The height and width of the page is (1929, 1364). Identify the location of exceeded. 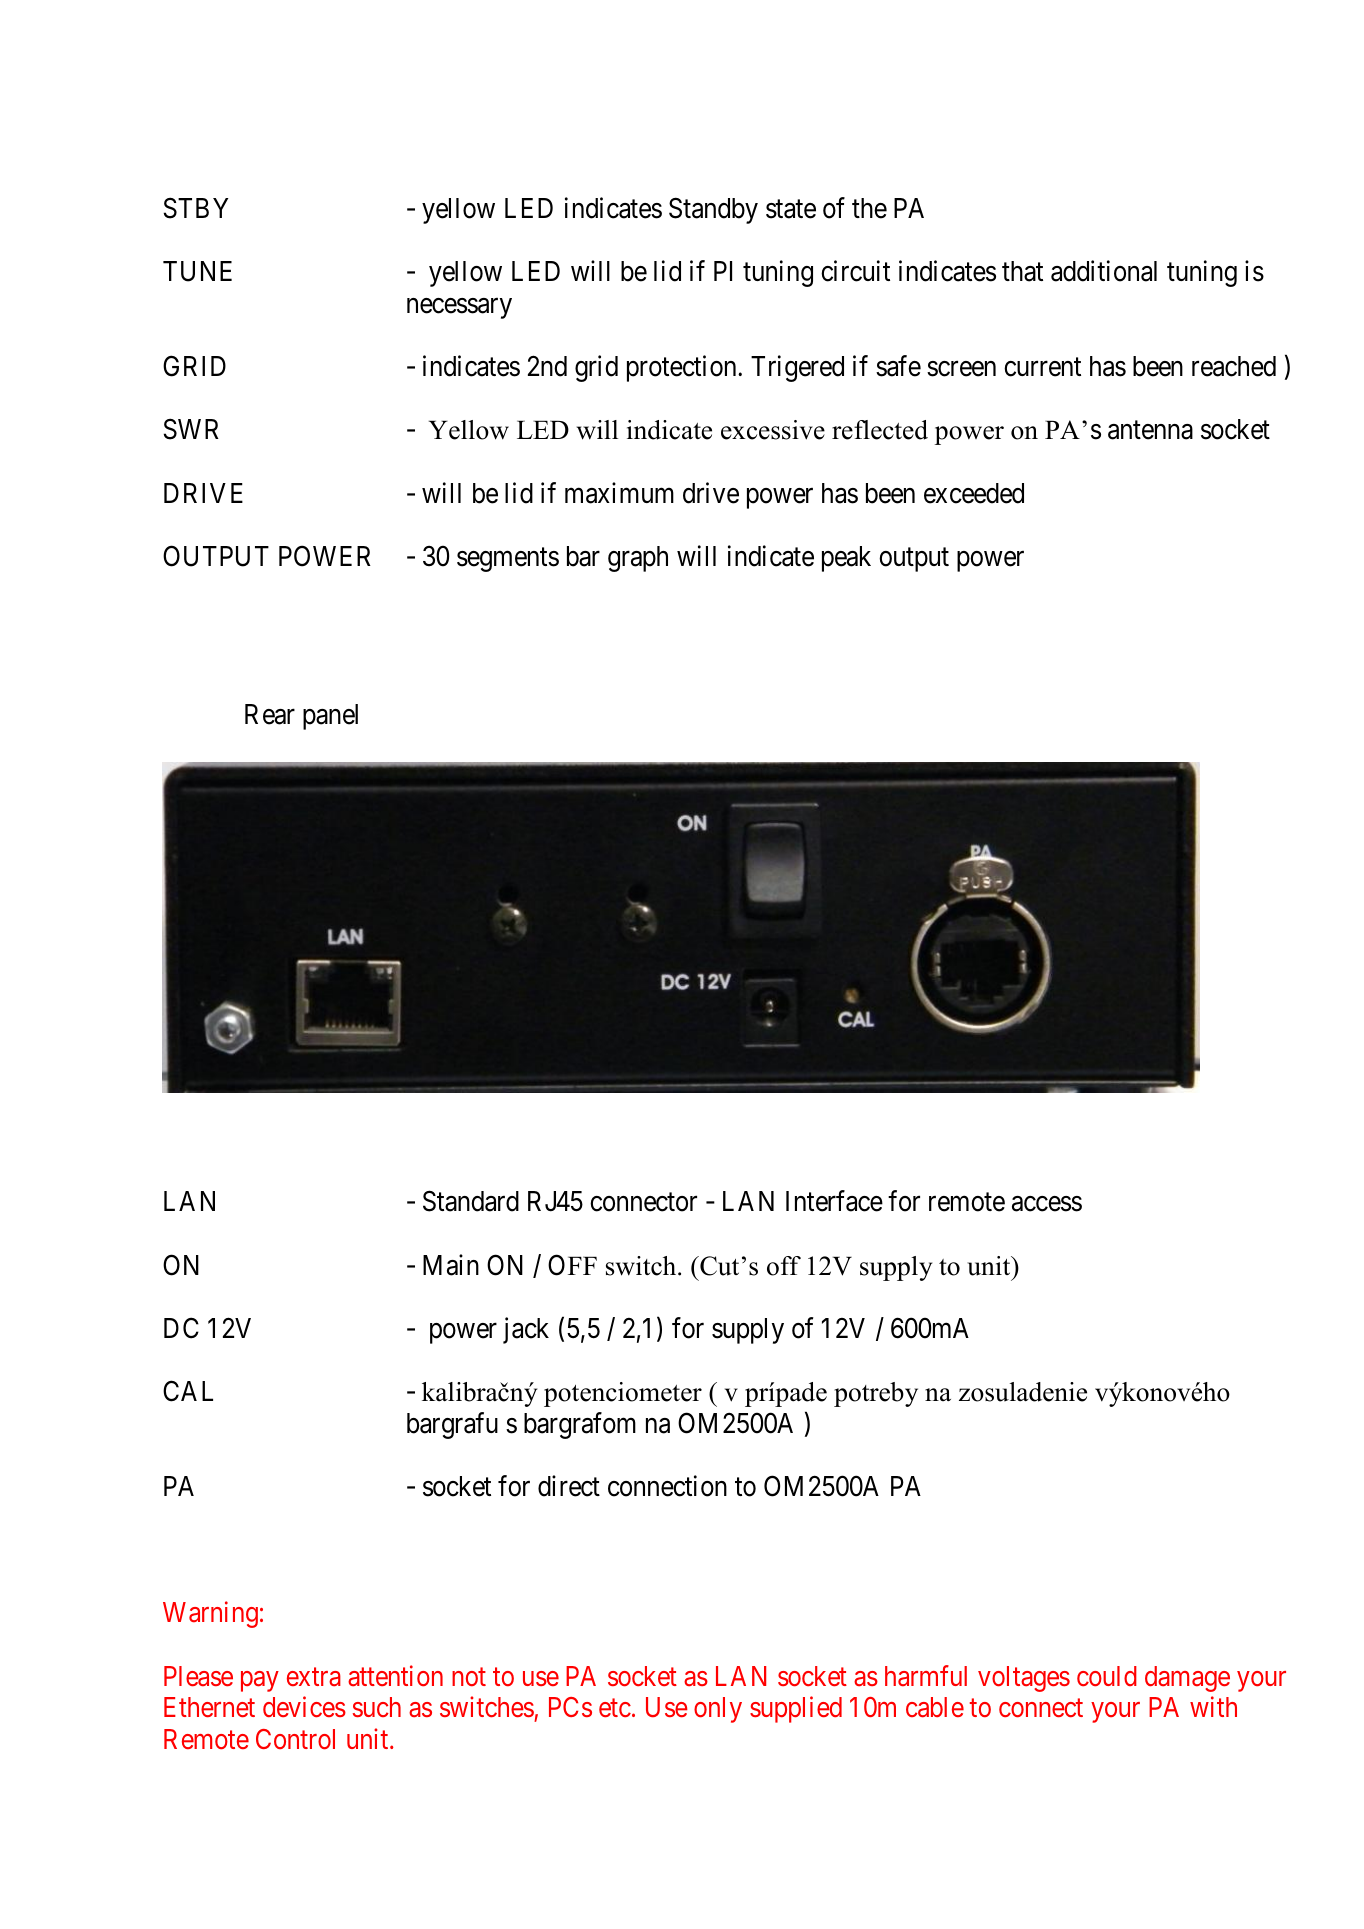
(974, 493).
